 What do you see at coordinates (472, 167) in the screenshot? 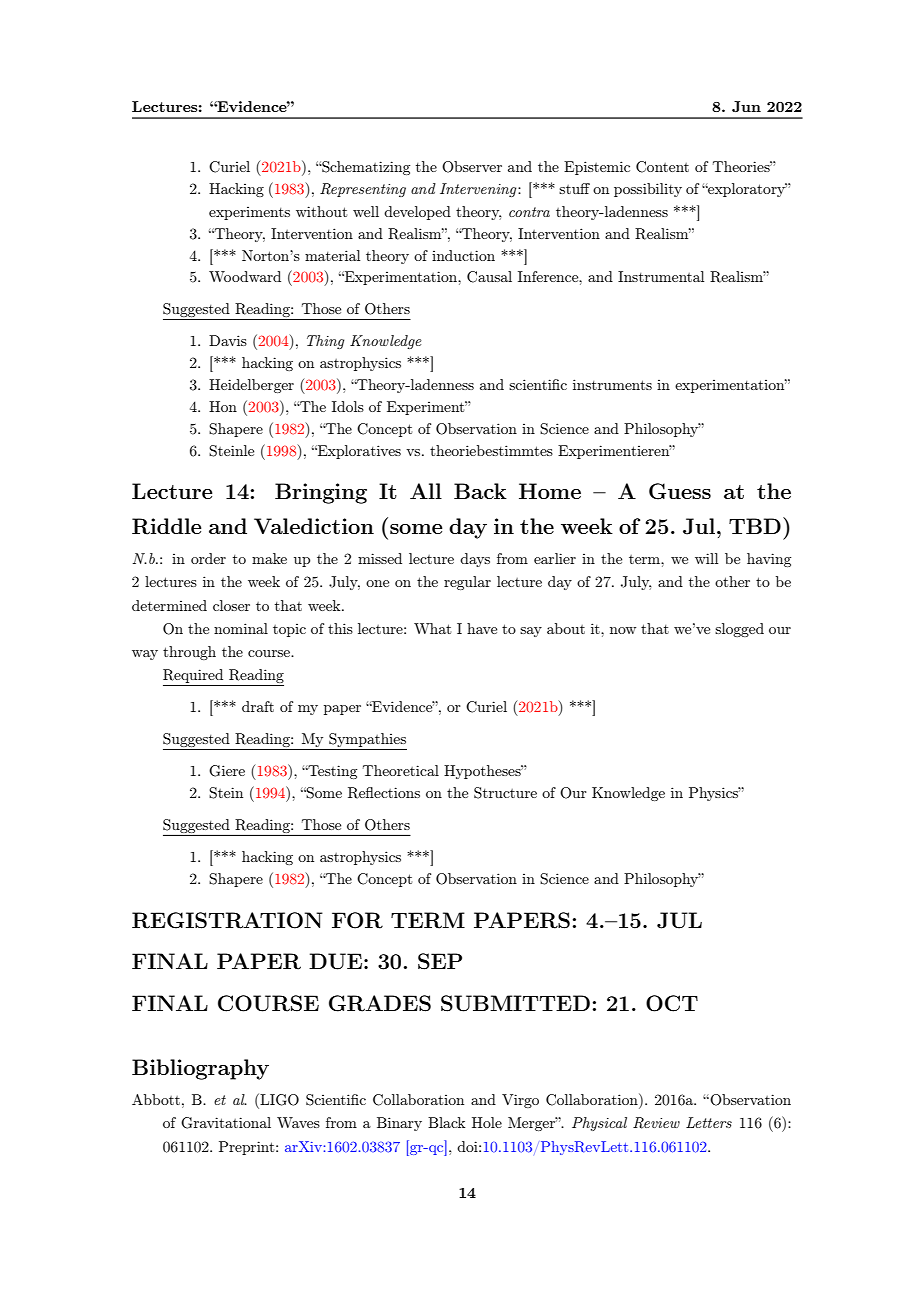
I see `Observer` at bounding box center [472, 167].
